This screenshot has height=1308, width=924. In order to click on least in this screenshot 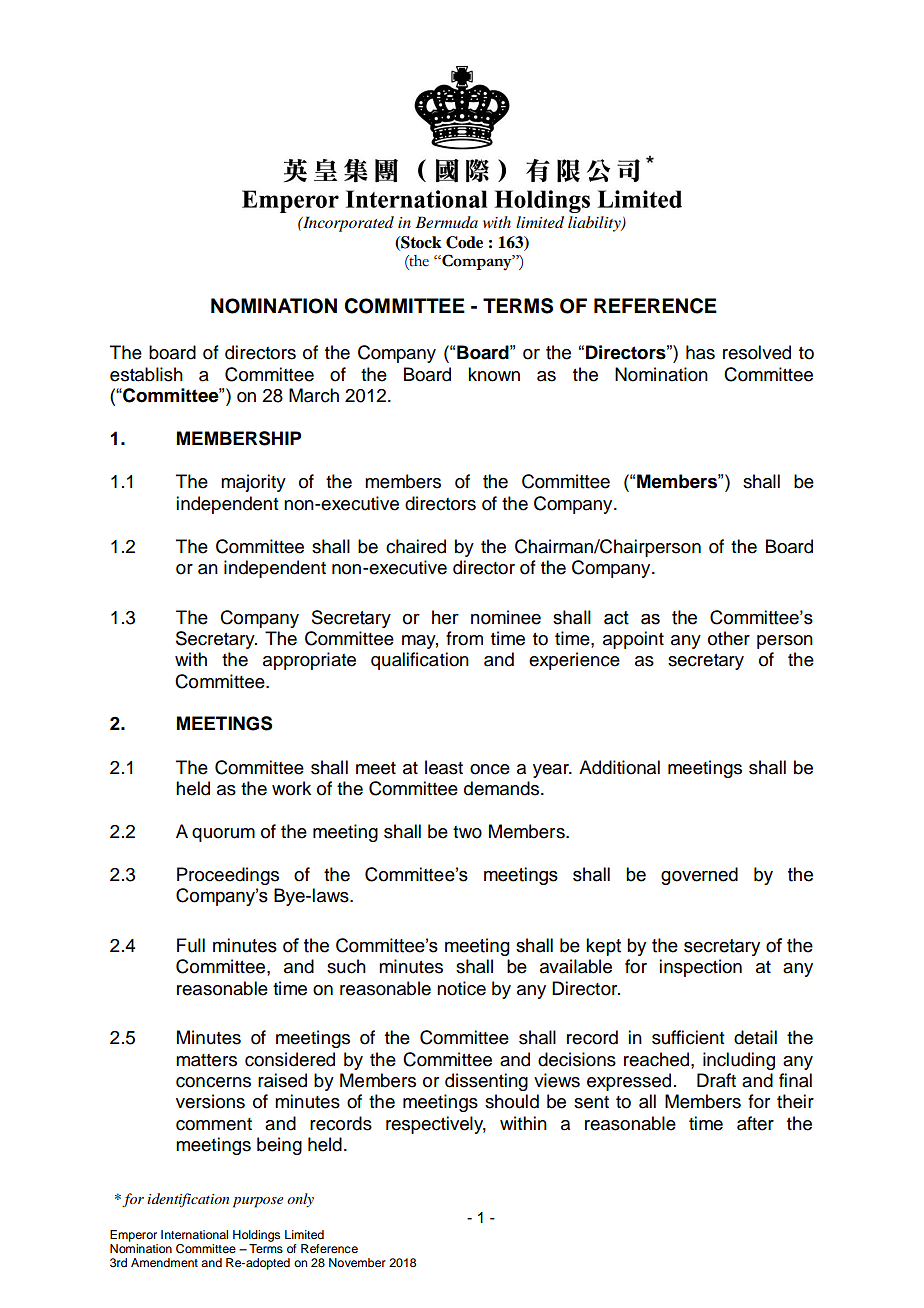, I will do `click(444, 767)`.
